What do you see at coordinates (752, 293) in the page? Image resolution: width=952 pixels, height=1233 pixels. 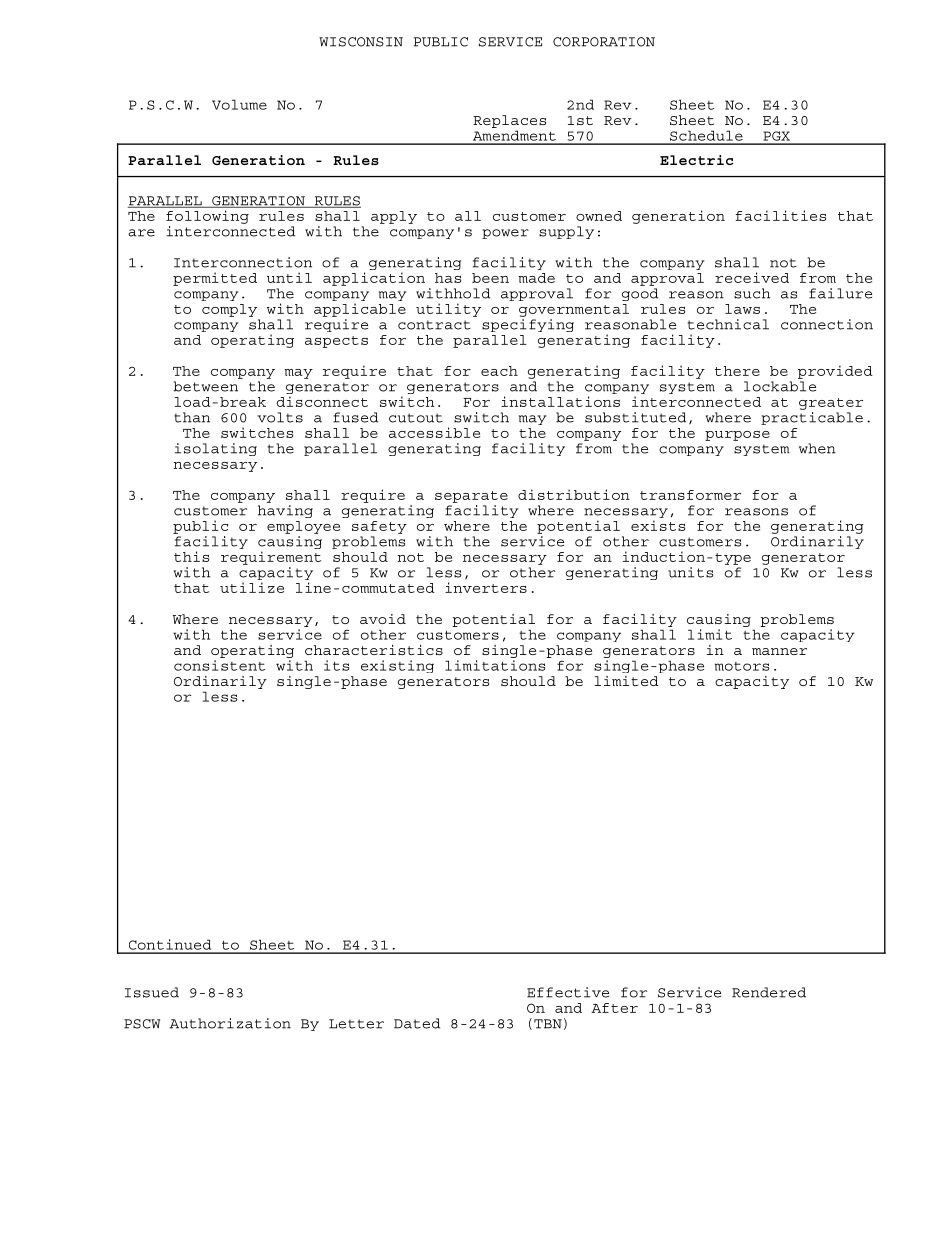 I see `such` at bounding box center [752, 293].
